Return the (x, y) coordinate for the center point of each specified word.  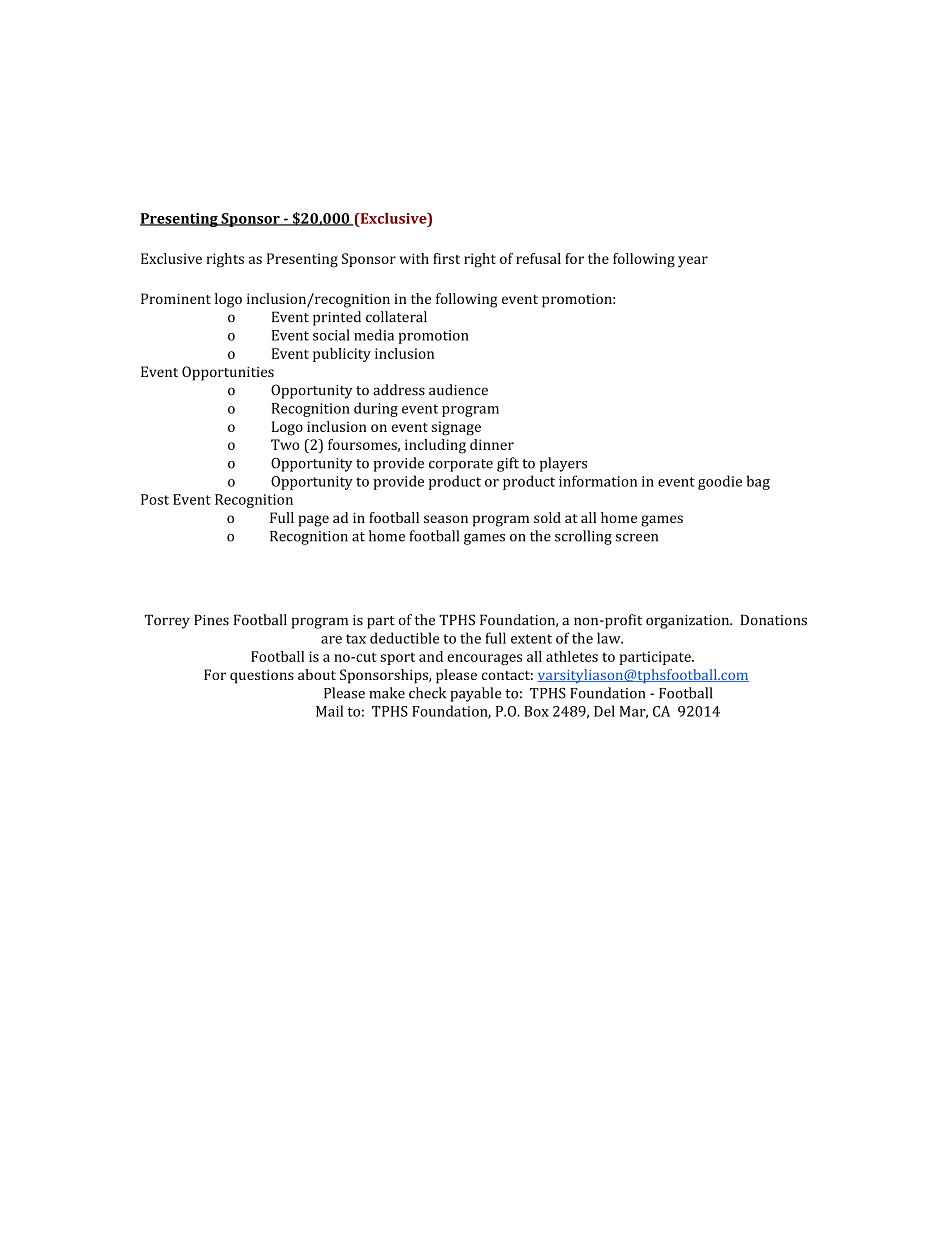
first (446, 258)
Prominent (176, 298)
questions (262, 676)
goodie (720, 482)
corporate (461, 465)
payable (476, 694)
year (693, 261)
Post (155, 499)
